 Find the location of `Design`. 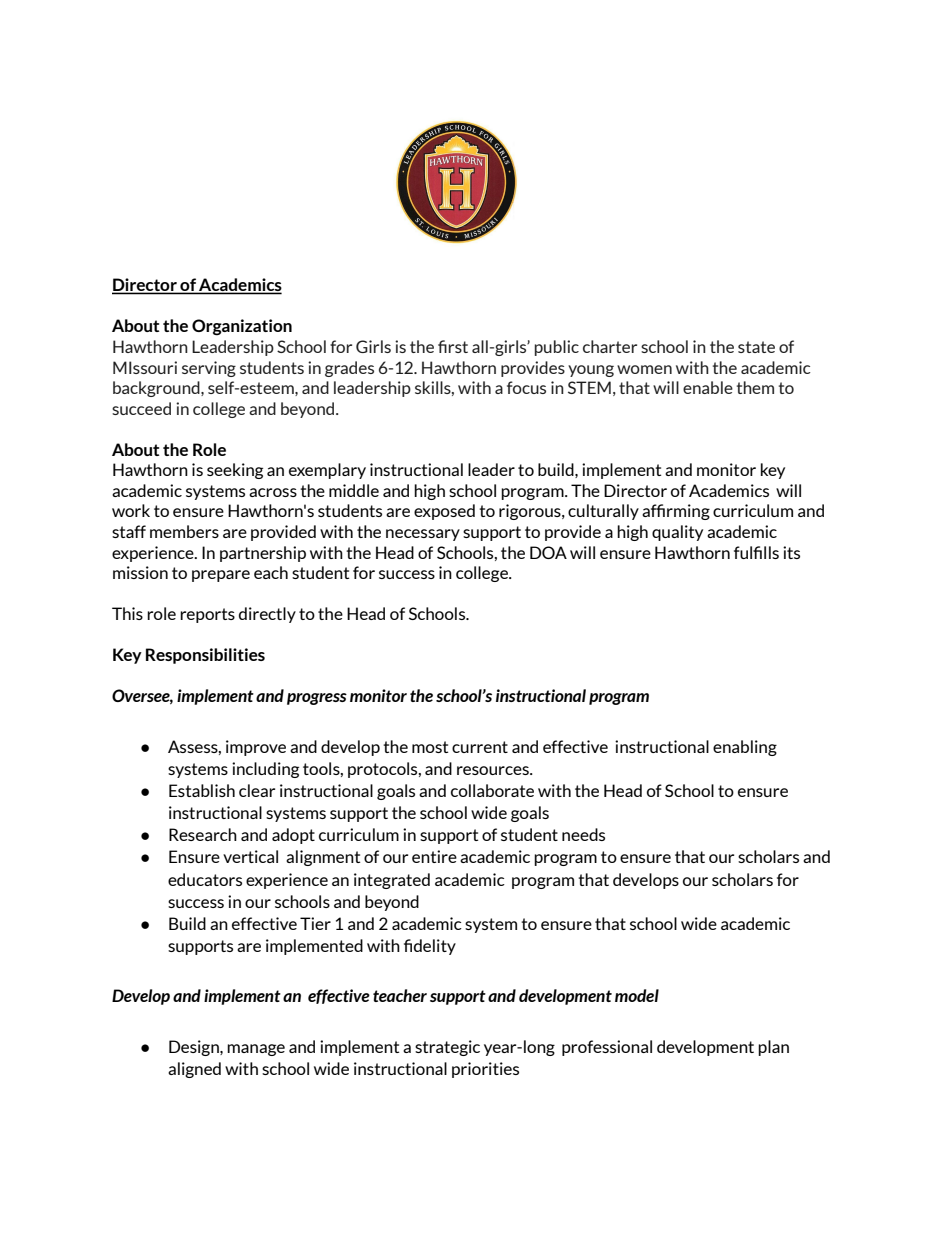

Design is located at coordinates (195, 1048).
